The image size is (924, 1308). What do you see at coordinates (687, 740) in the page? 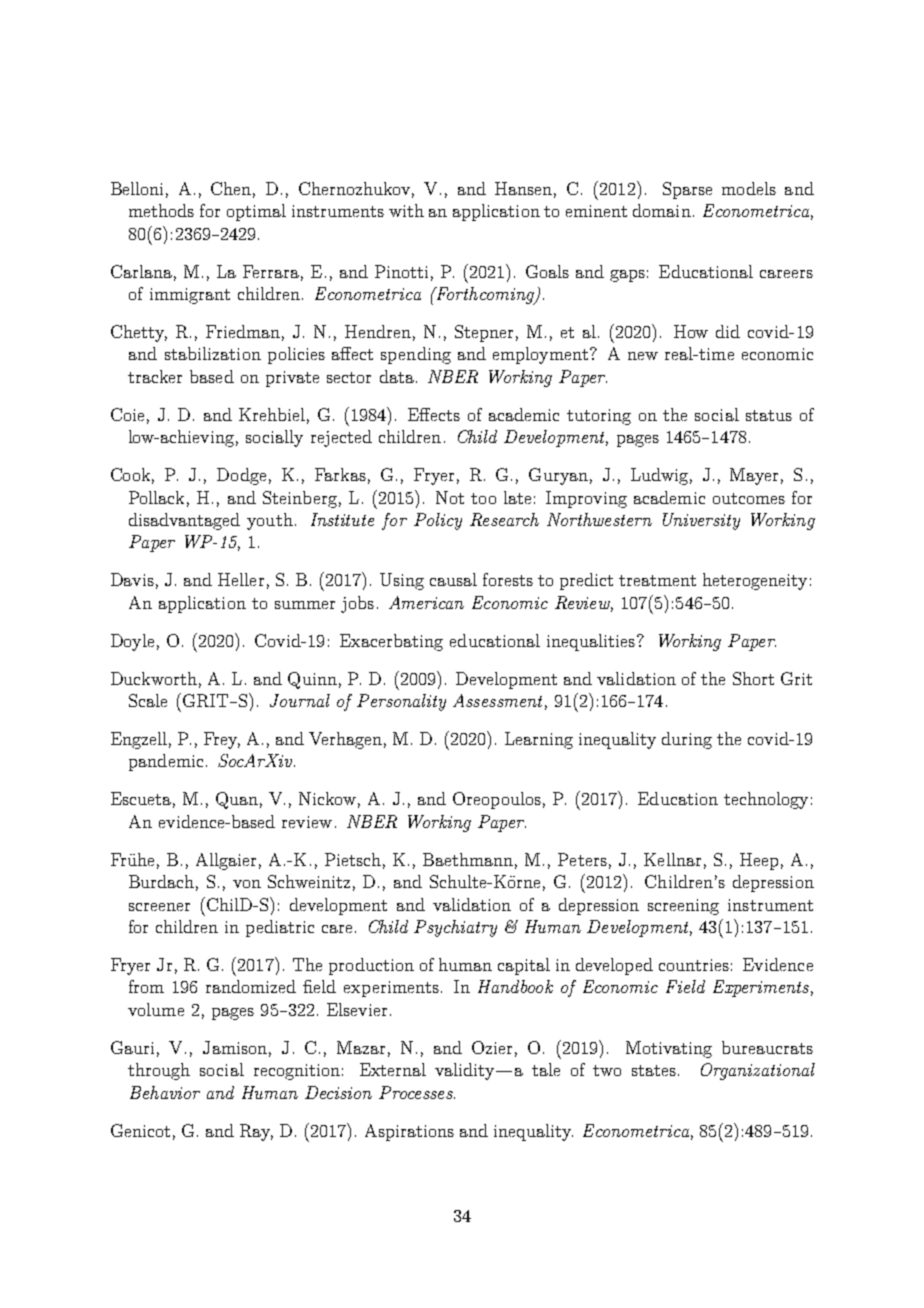
I see `during` at bounding box center [687, 740].
